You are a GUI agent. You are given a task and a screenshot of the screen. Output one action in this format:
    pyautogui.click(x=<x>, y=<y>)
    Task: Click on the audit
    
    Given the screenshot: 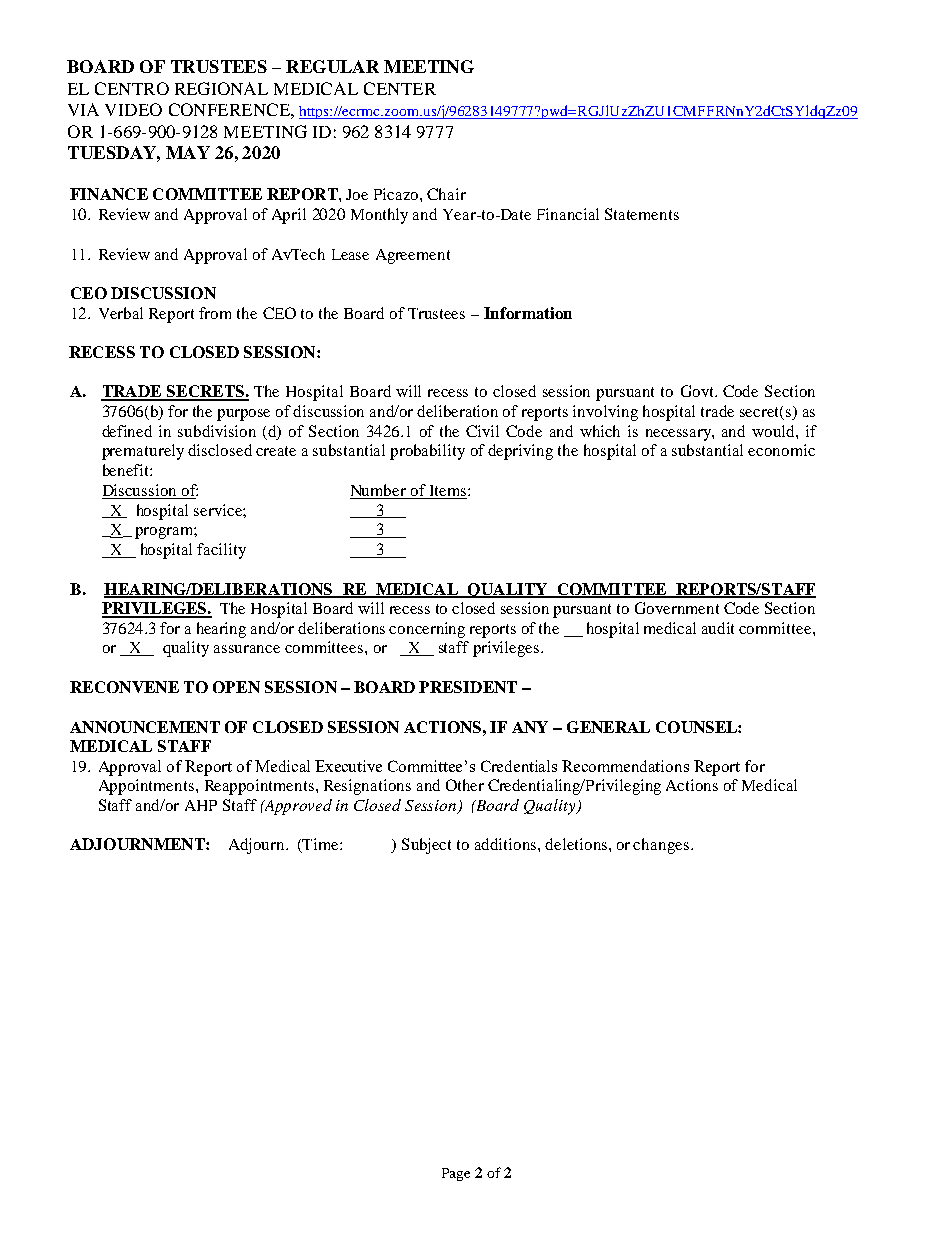 What is the action you would take?
    pyautogui.click(x=718, y=628)
